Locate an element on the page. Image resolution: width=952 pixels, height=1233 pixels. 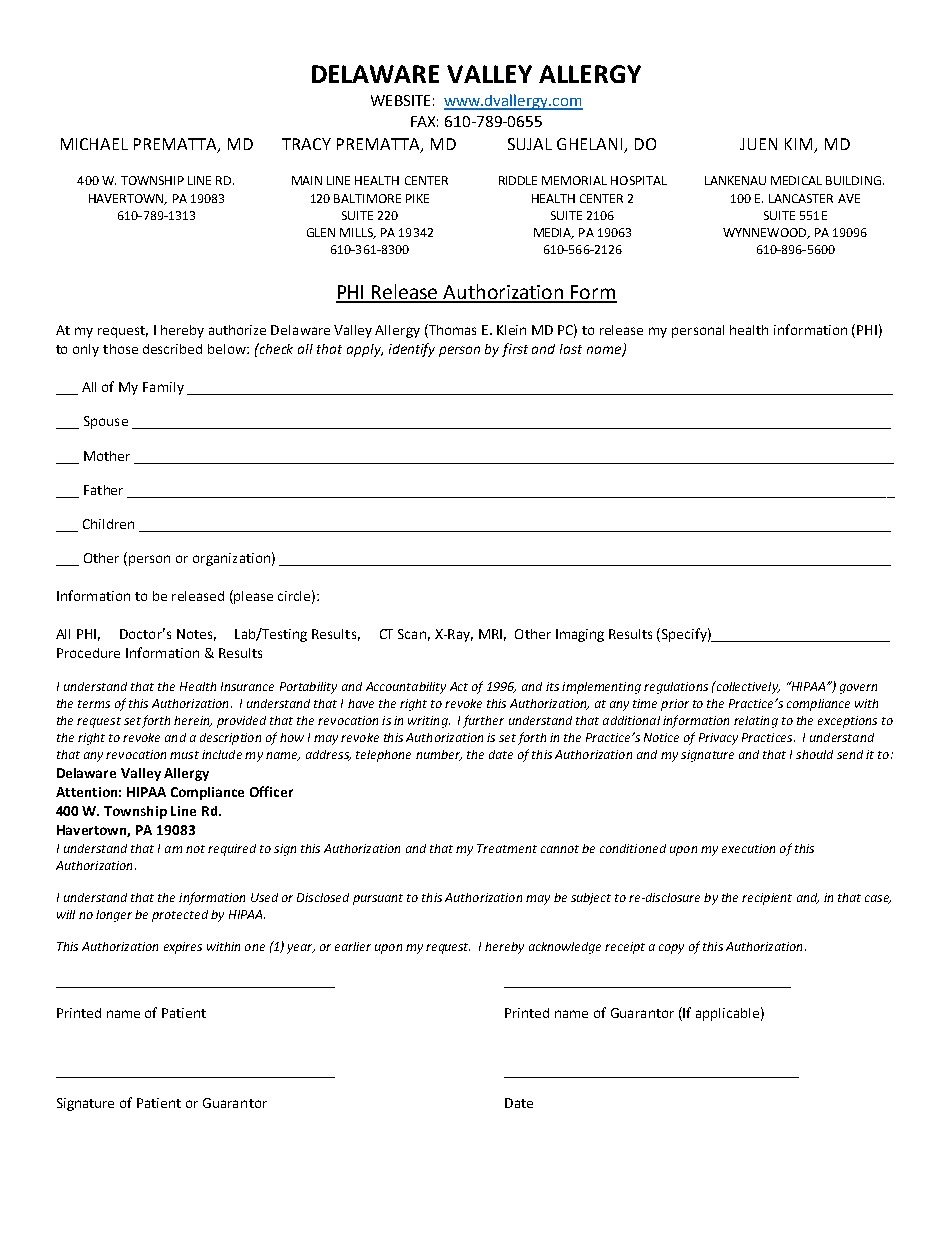
Children is located at coordinates (108, 524).
